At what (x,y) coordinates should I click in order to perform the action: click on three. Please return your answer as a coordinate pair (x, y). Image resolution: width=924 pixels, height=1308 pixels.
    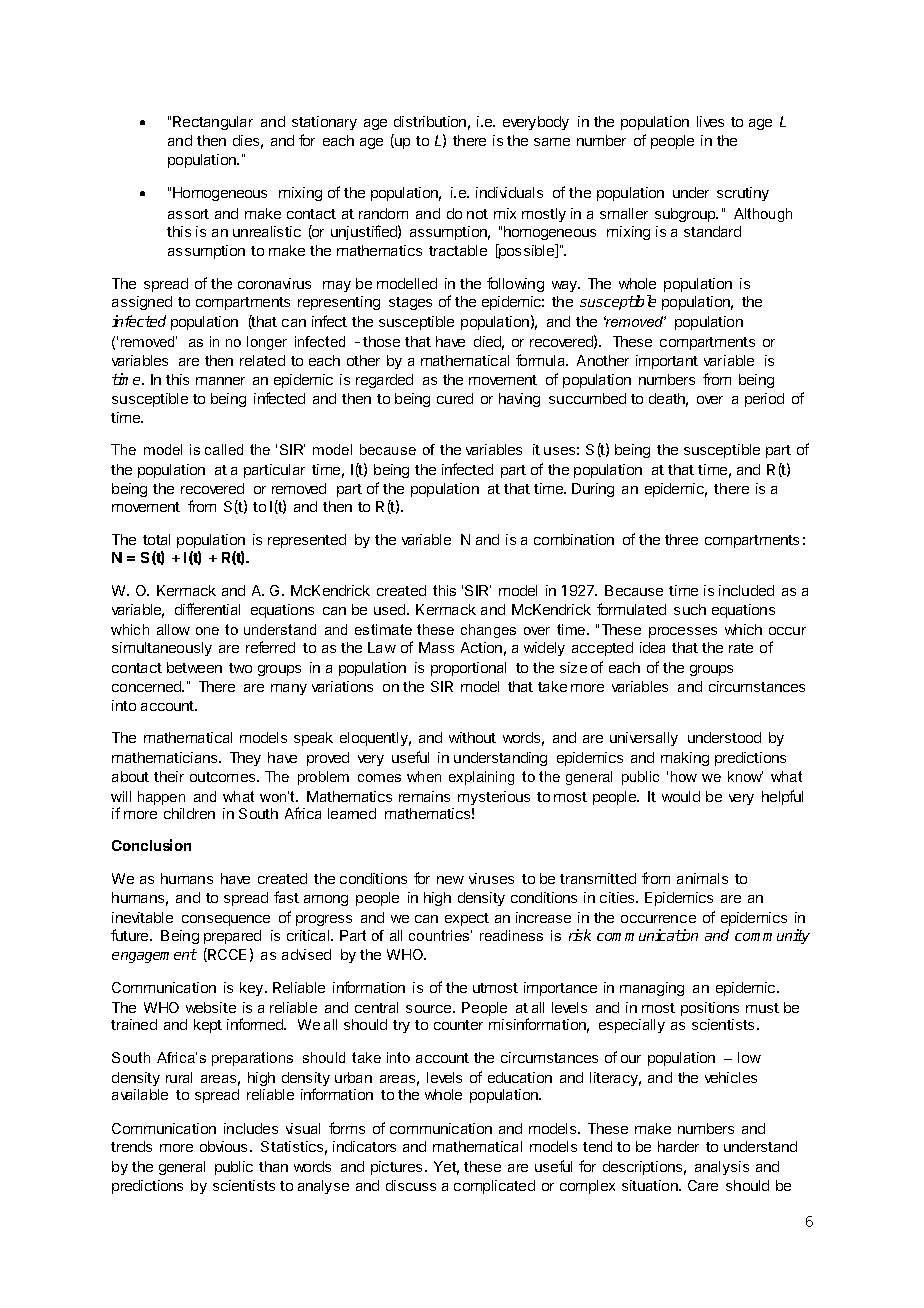
    Looking at the image, I should click on (681, 539).
